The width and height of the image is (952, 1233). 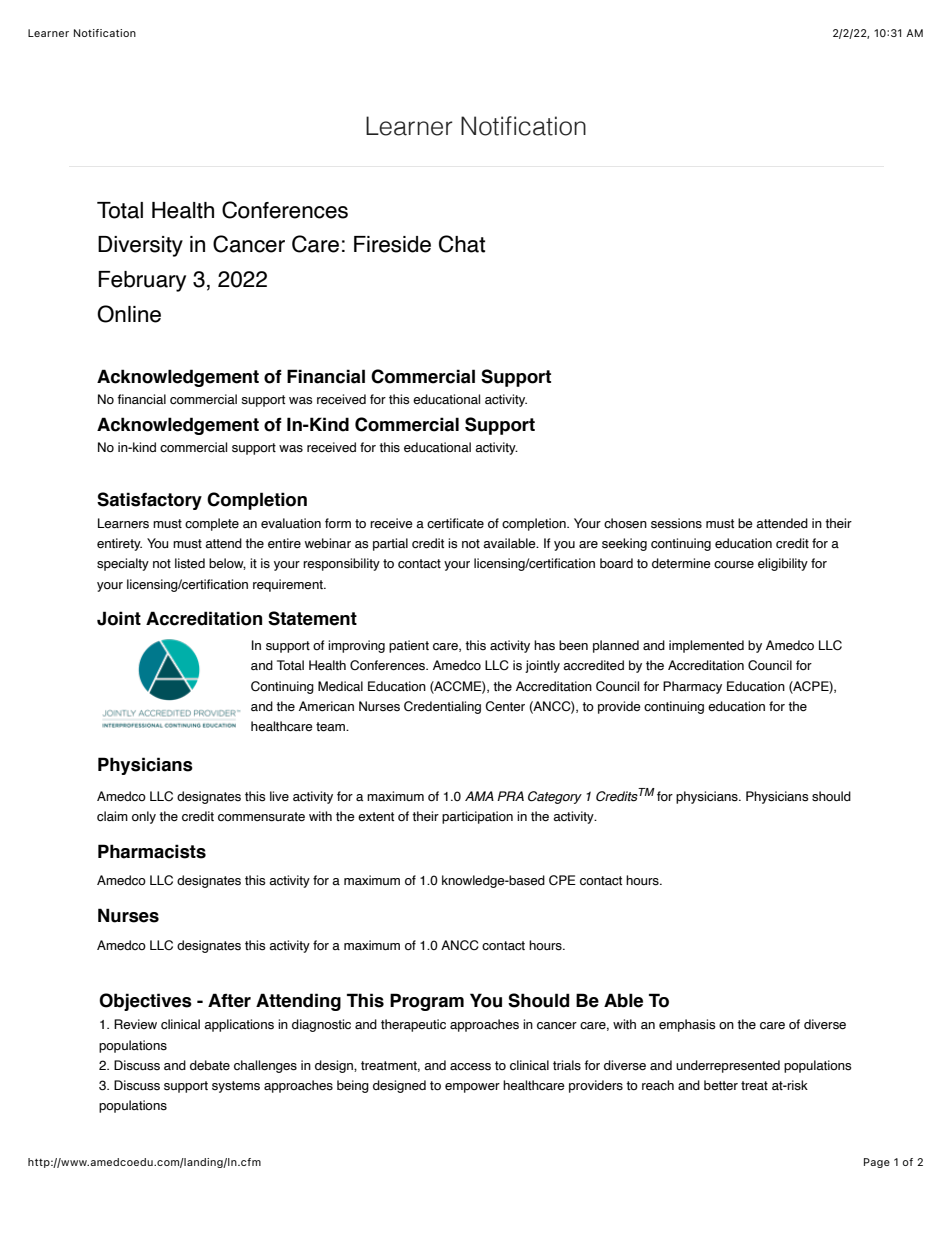 I want to click on Page, so click(x=877, y=1163).
